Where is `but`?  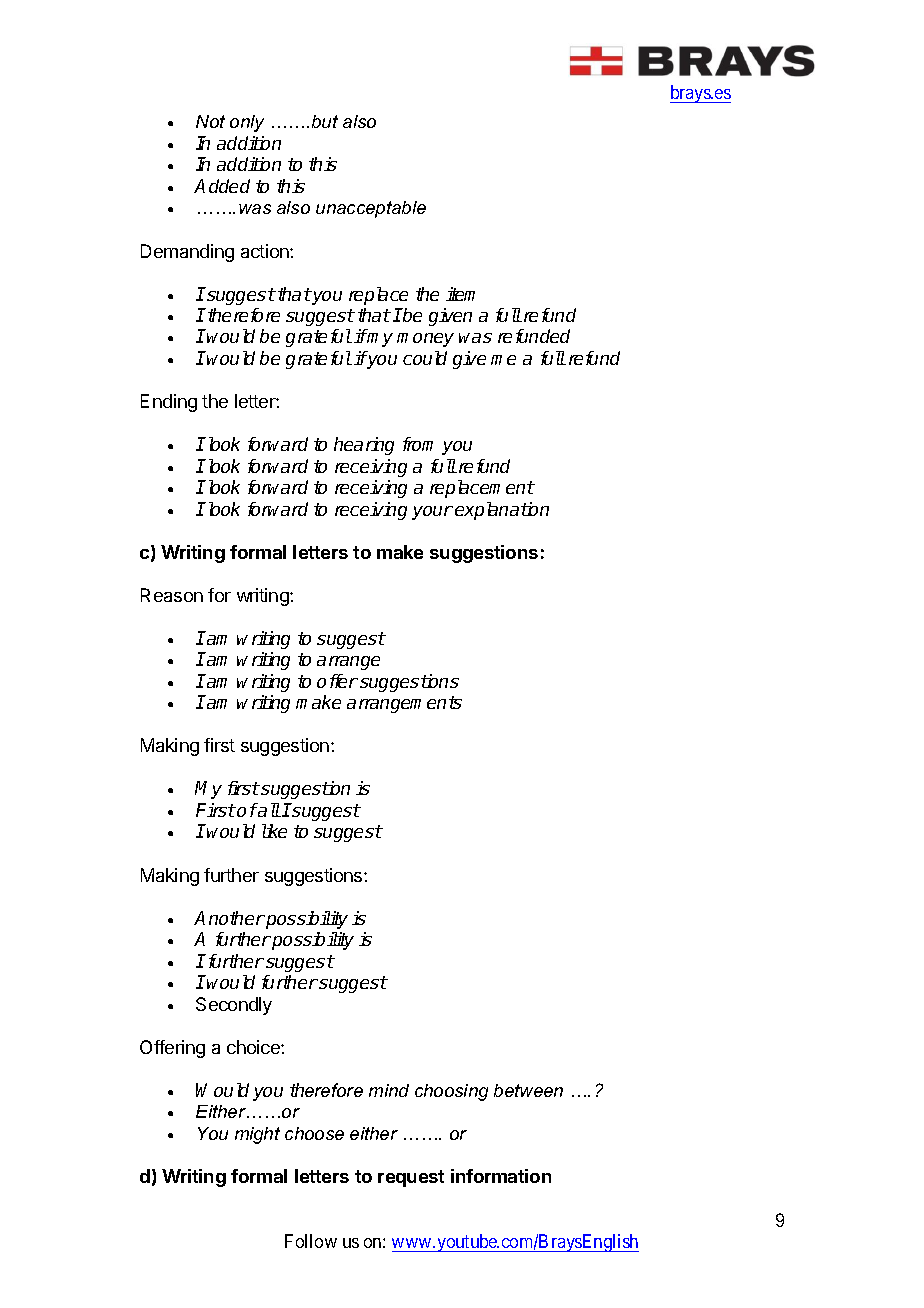
but is located at coordinates (325, 121).
